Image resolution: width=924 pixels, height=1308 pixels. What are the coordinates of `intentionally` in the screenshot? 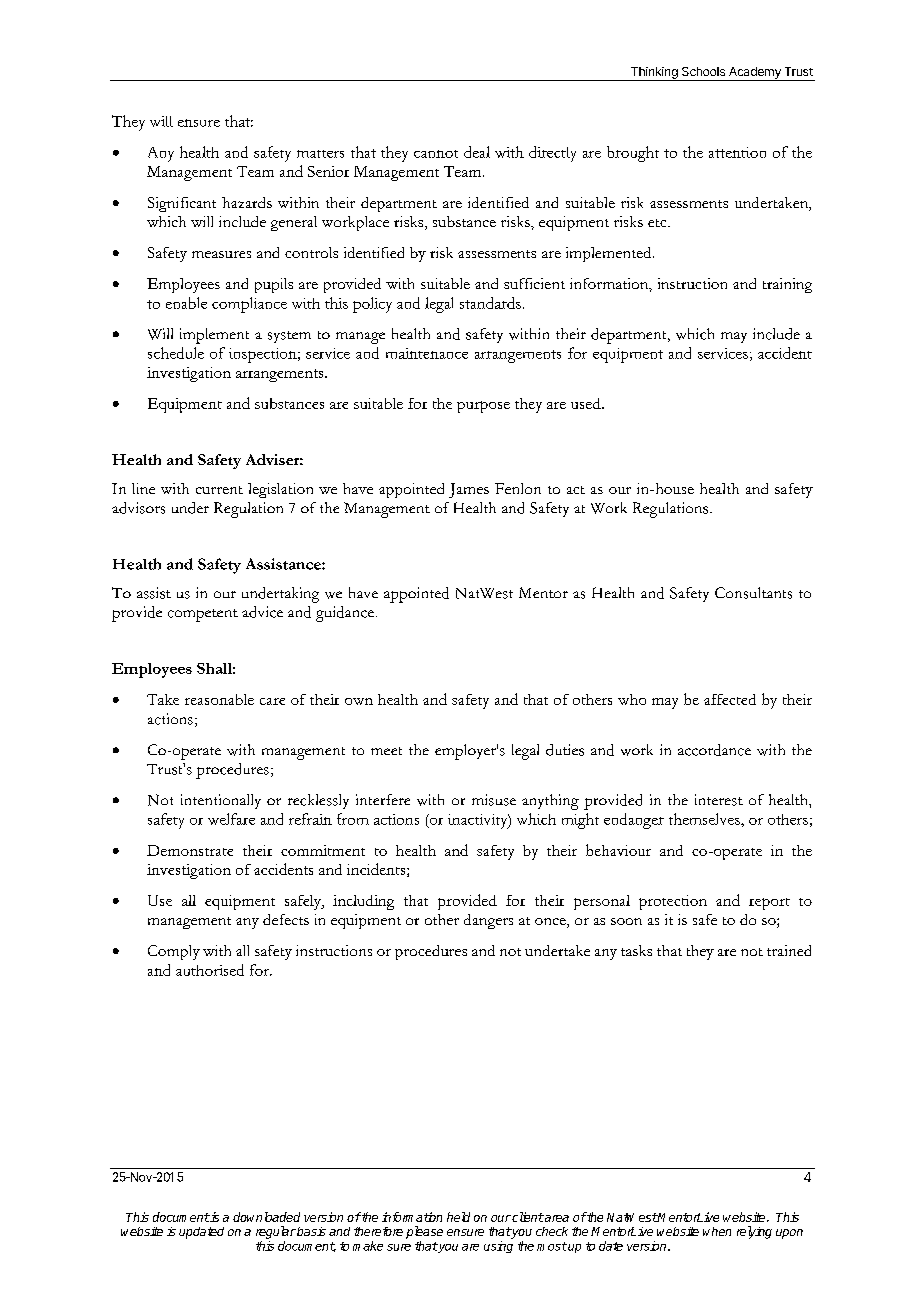 It's located at (221, 801).
